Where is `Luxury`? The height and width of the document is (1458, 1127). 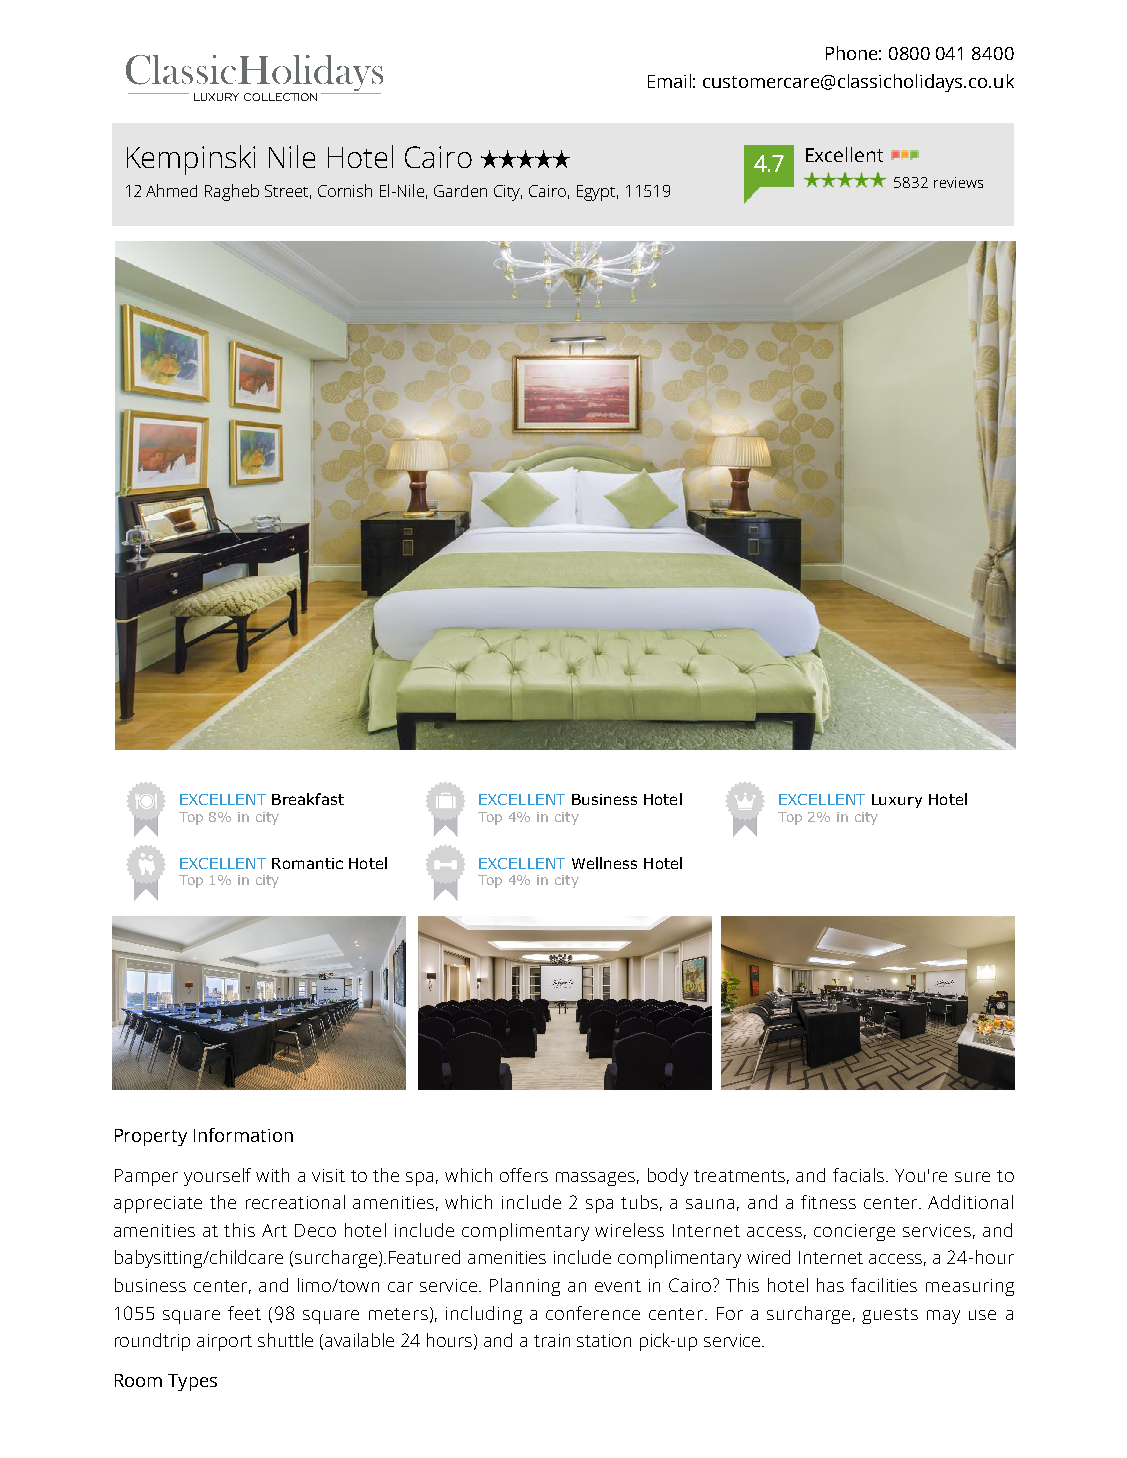
Luxury is located at coordinates (897, 801).
